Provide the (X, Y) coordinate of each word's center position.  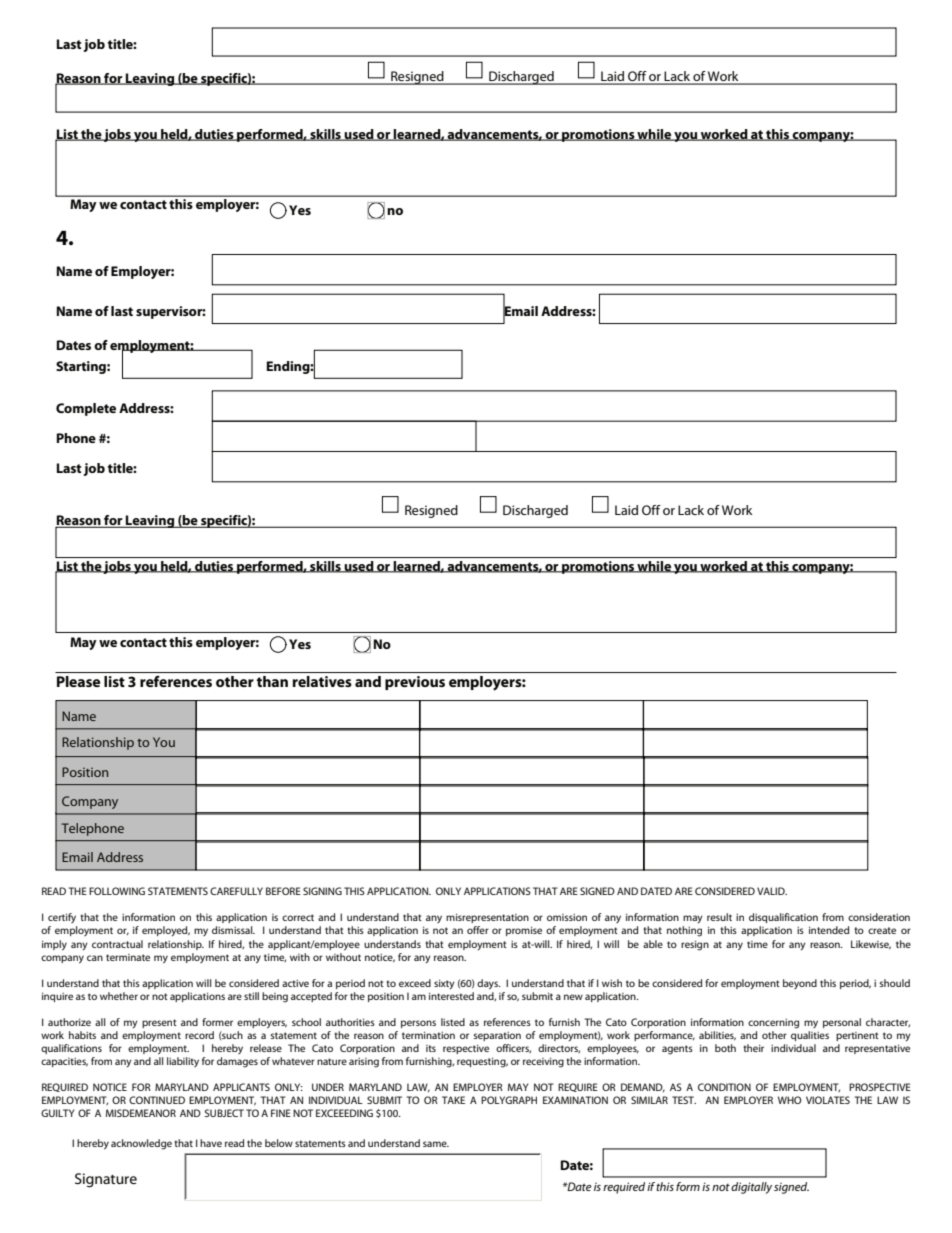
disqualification (783, 918)
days (488, 984)
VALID (772, 891)
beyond (800, 984)
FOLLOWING (117, 891)
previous (415, 683)
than (272, 681)
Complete (86, 409)
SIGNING (322, 891)
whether (119, 996)
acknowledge (141, 1144)
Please (78, 681)
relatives (322, 681)
